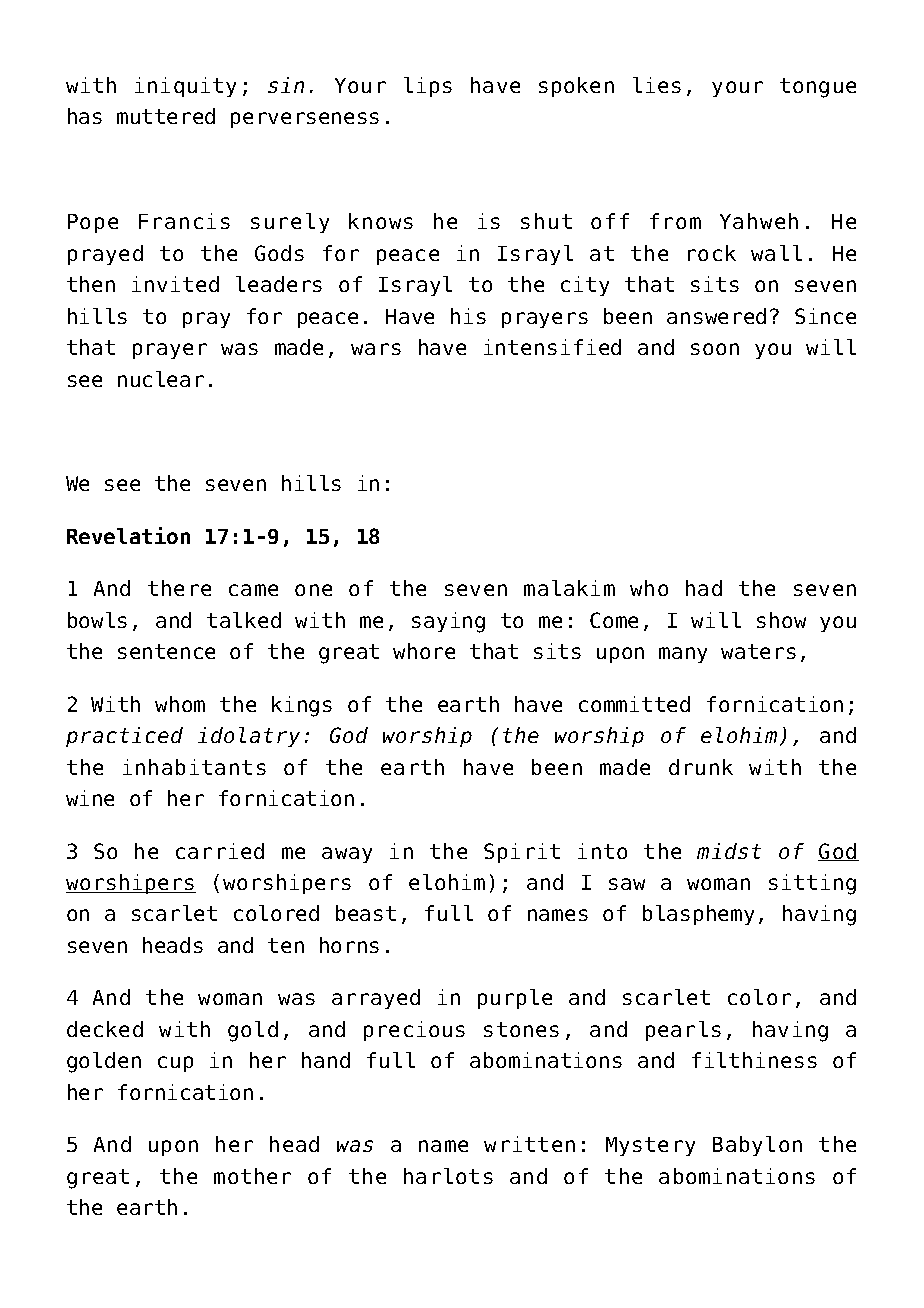 The height and width of the page is (1308, 924). What do you see at coordinates (701, 767) in the page?
I see `drunk` at bounding box center [701, 767].
